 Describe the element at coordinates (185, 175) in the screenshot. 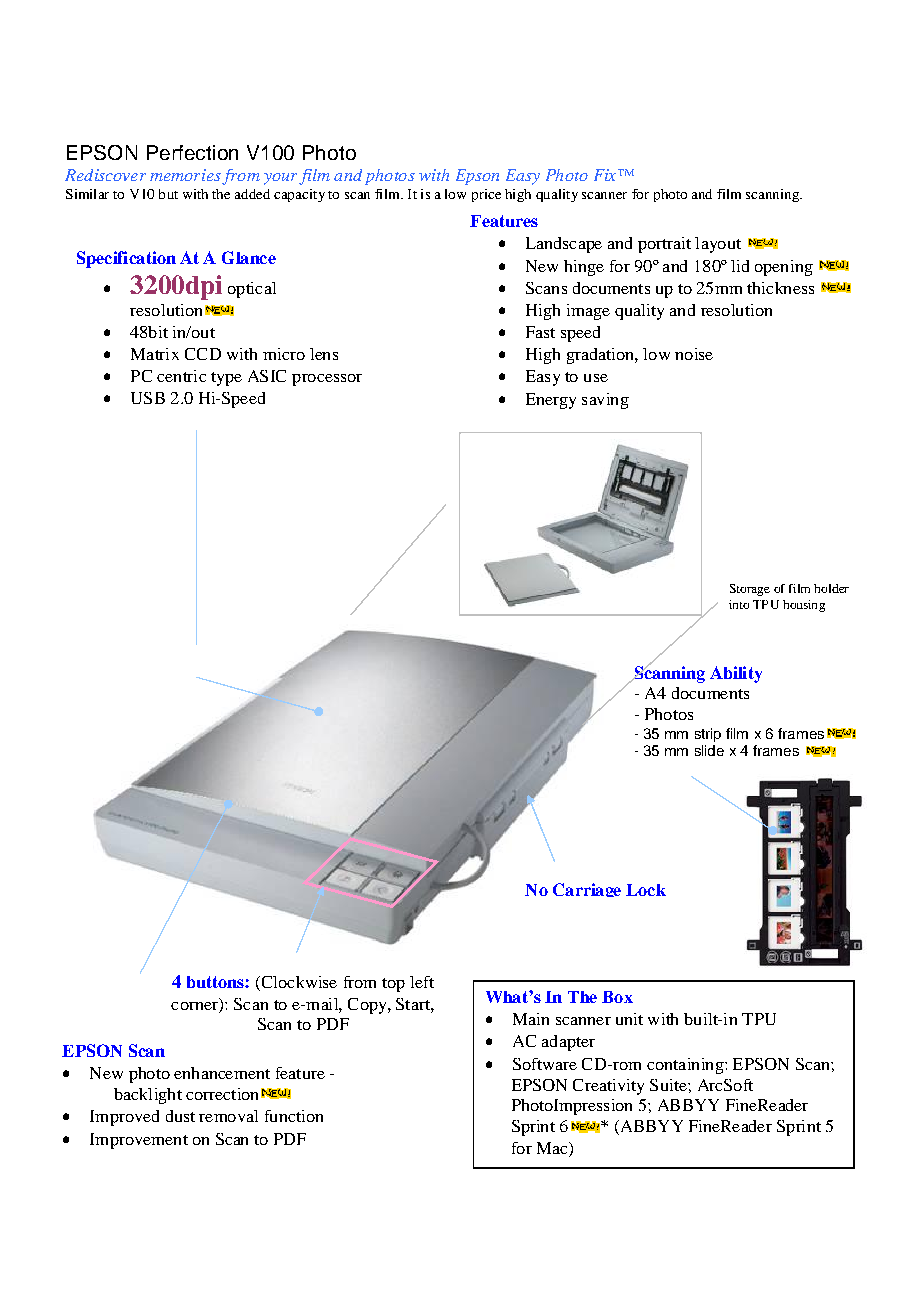

I see `memories` at that location.
